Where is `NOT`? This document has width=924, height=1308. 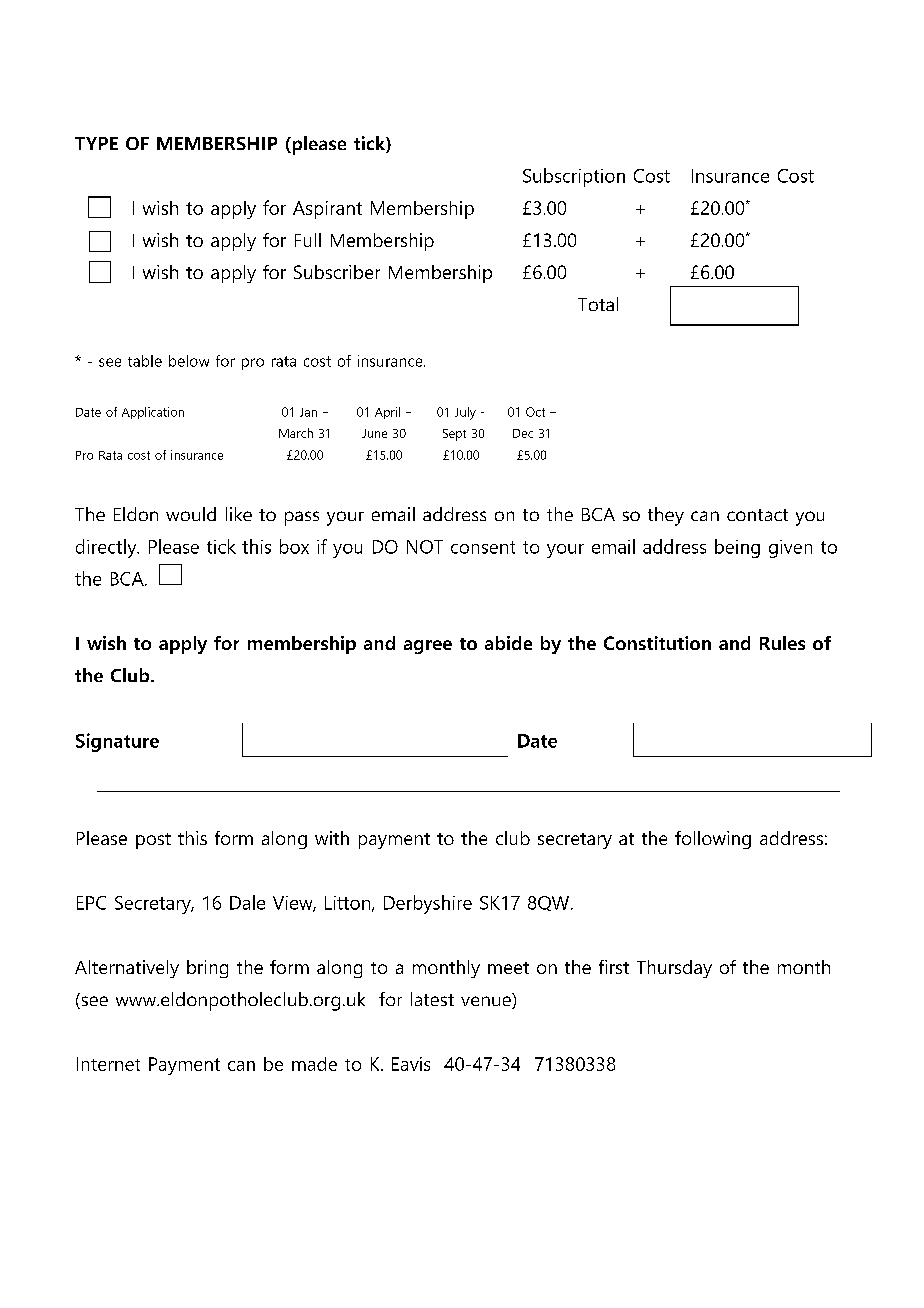 NOT is located at coordinates (425, 547).
